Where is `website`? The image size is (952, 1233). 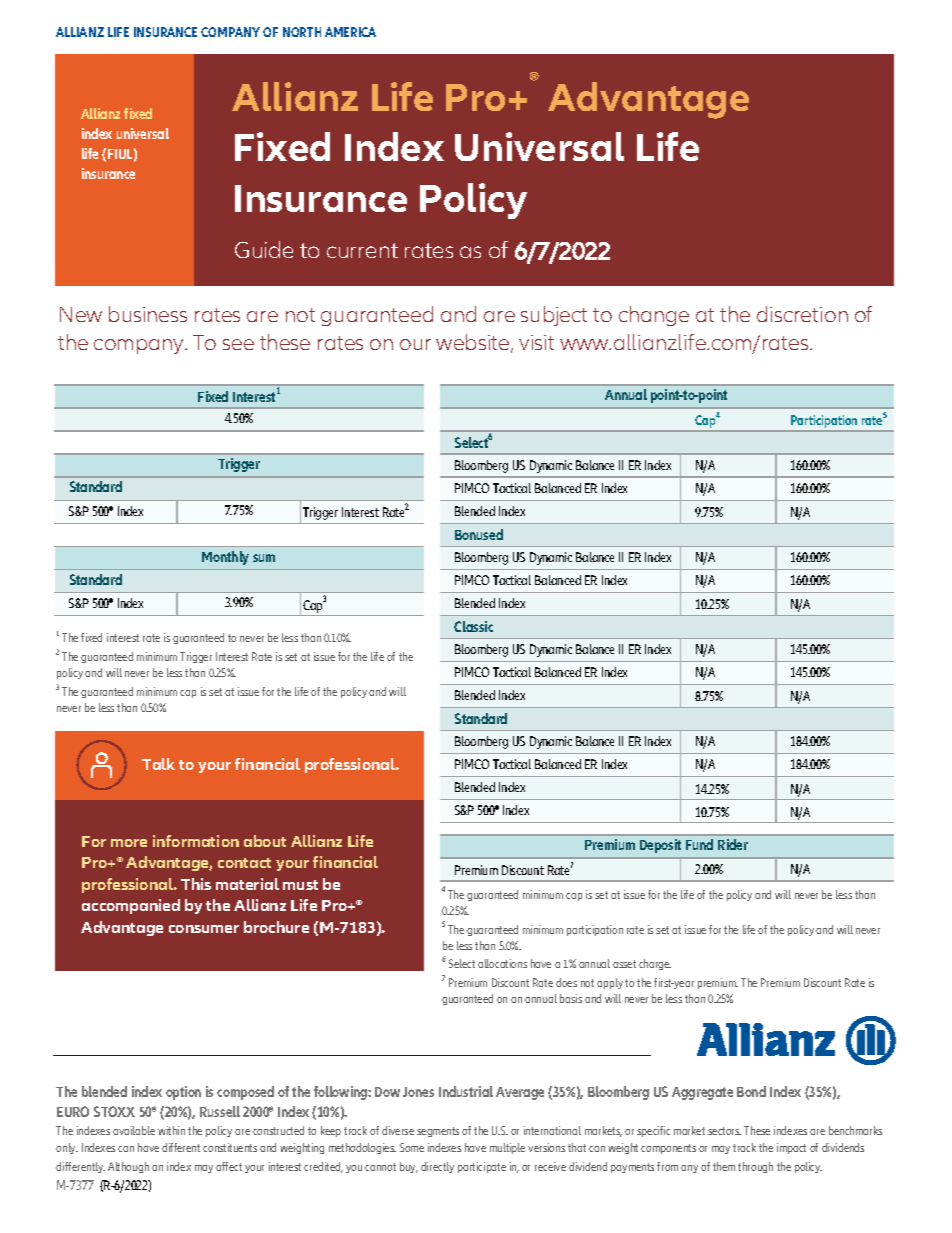 website is located at coordinates (474, 343).
